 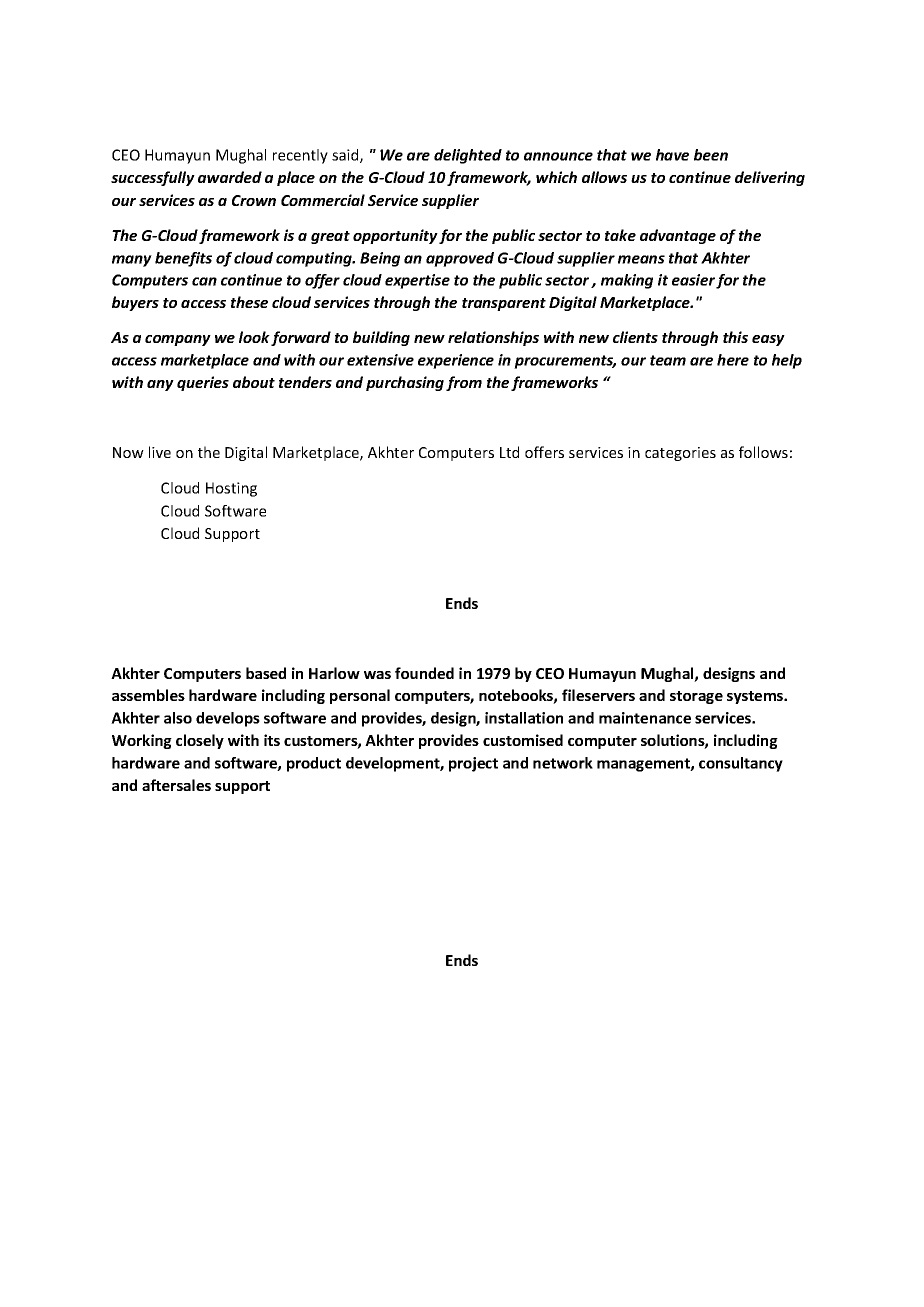 What do you see at coordinates (231, 489) in the screenshot?
I see `Hosting` at bounding box center [231, 489].
